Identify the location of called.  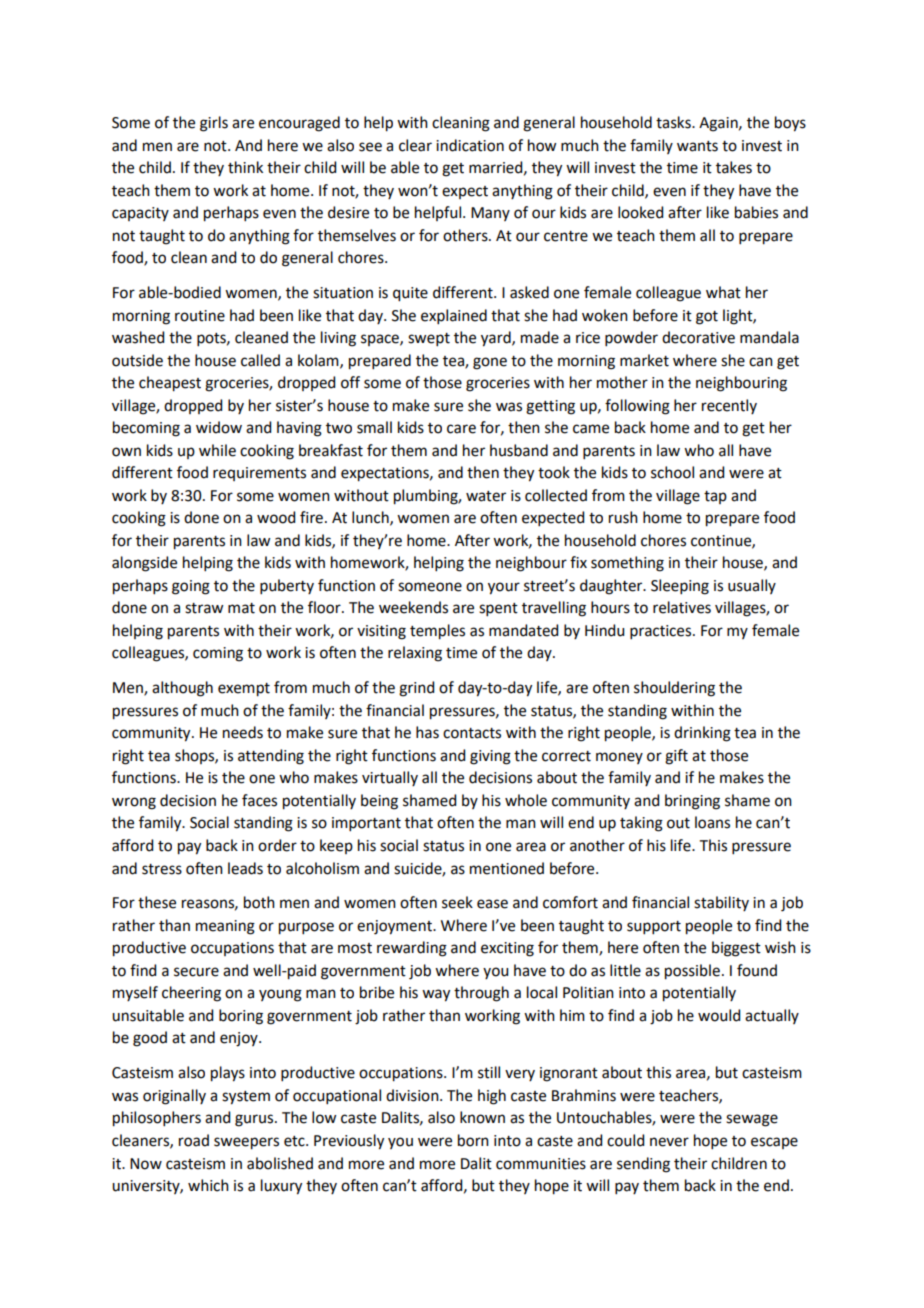
(260, 360).
